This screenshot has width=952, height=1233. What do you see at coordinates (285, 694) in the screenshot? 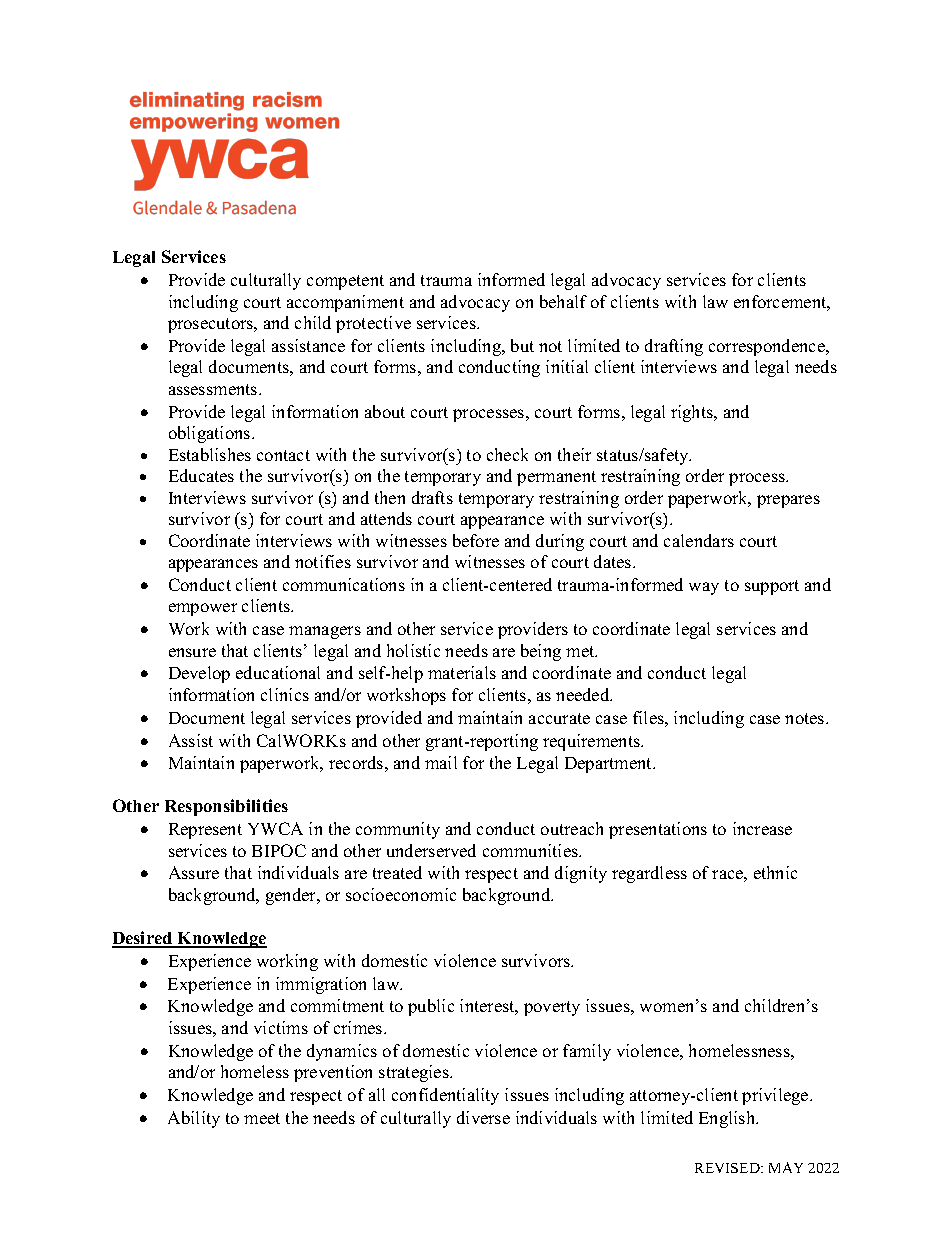
I see `clinics` at bounding box center [285, 694].
